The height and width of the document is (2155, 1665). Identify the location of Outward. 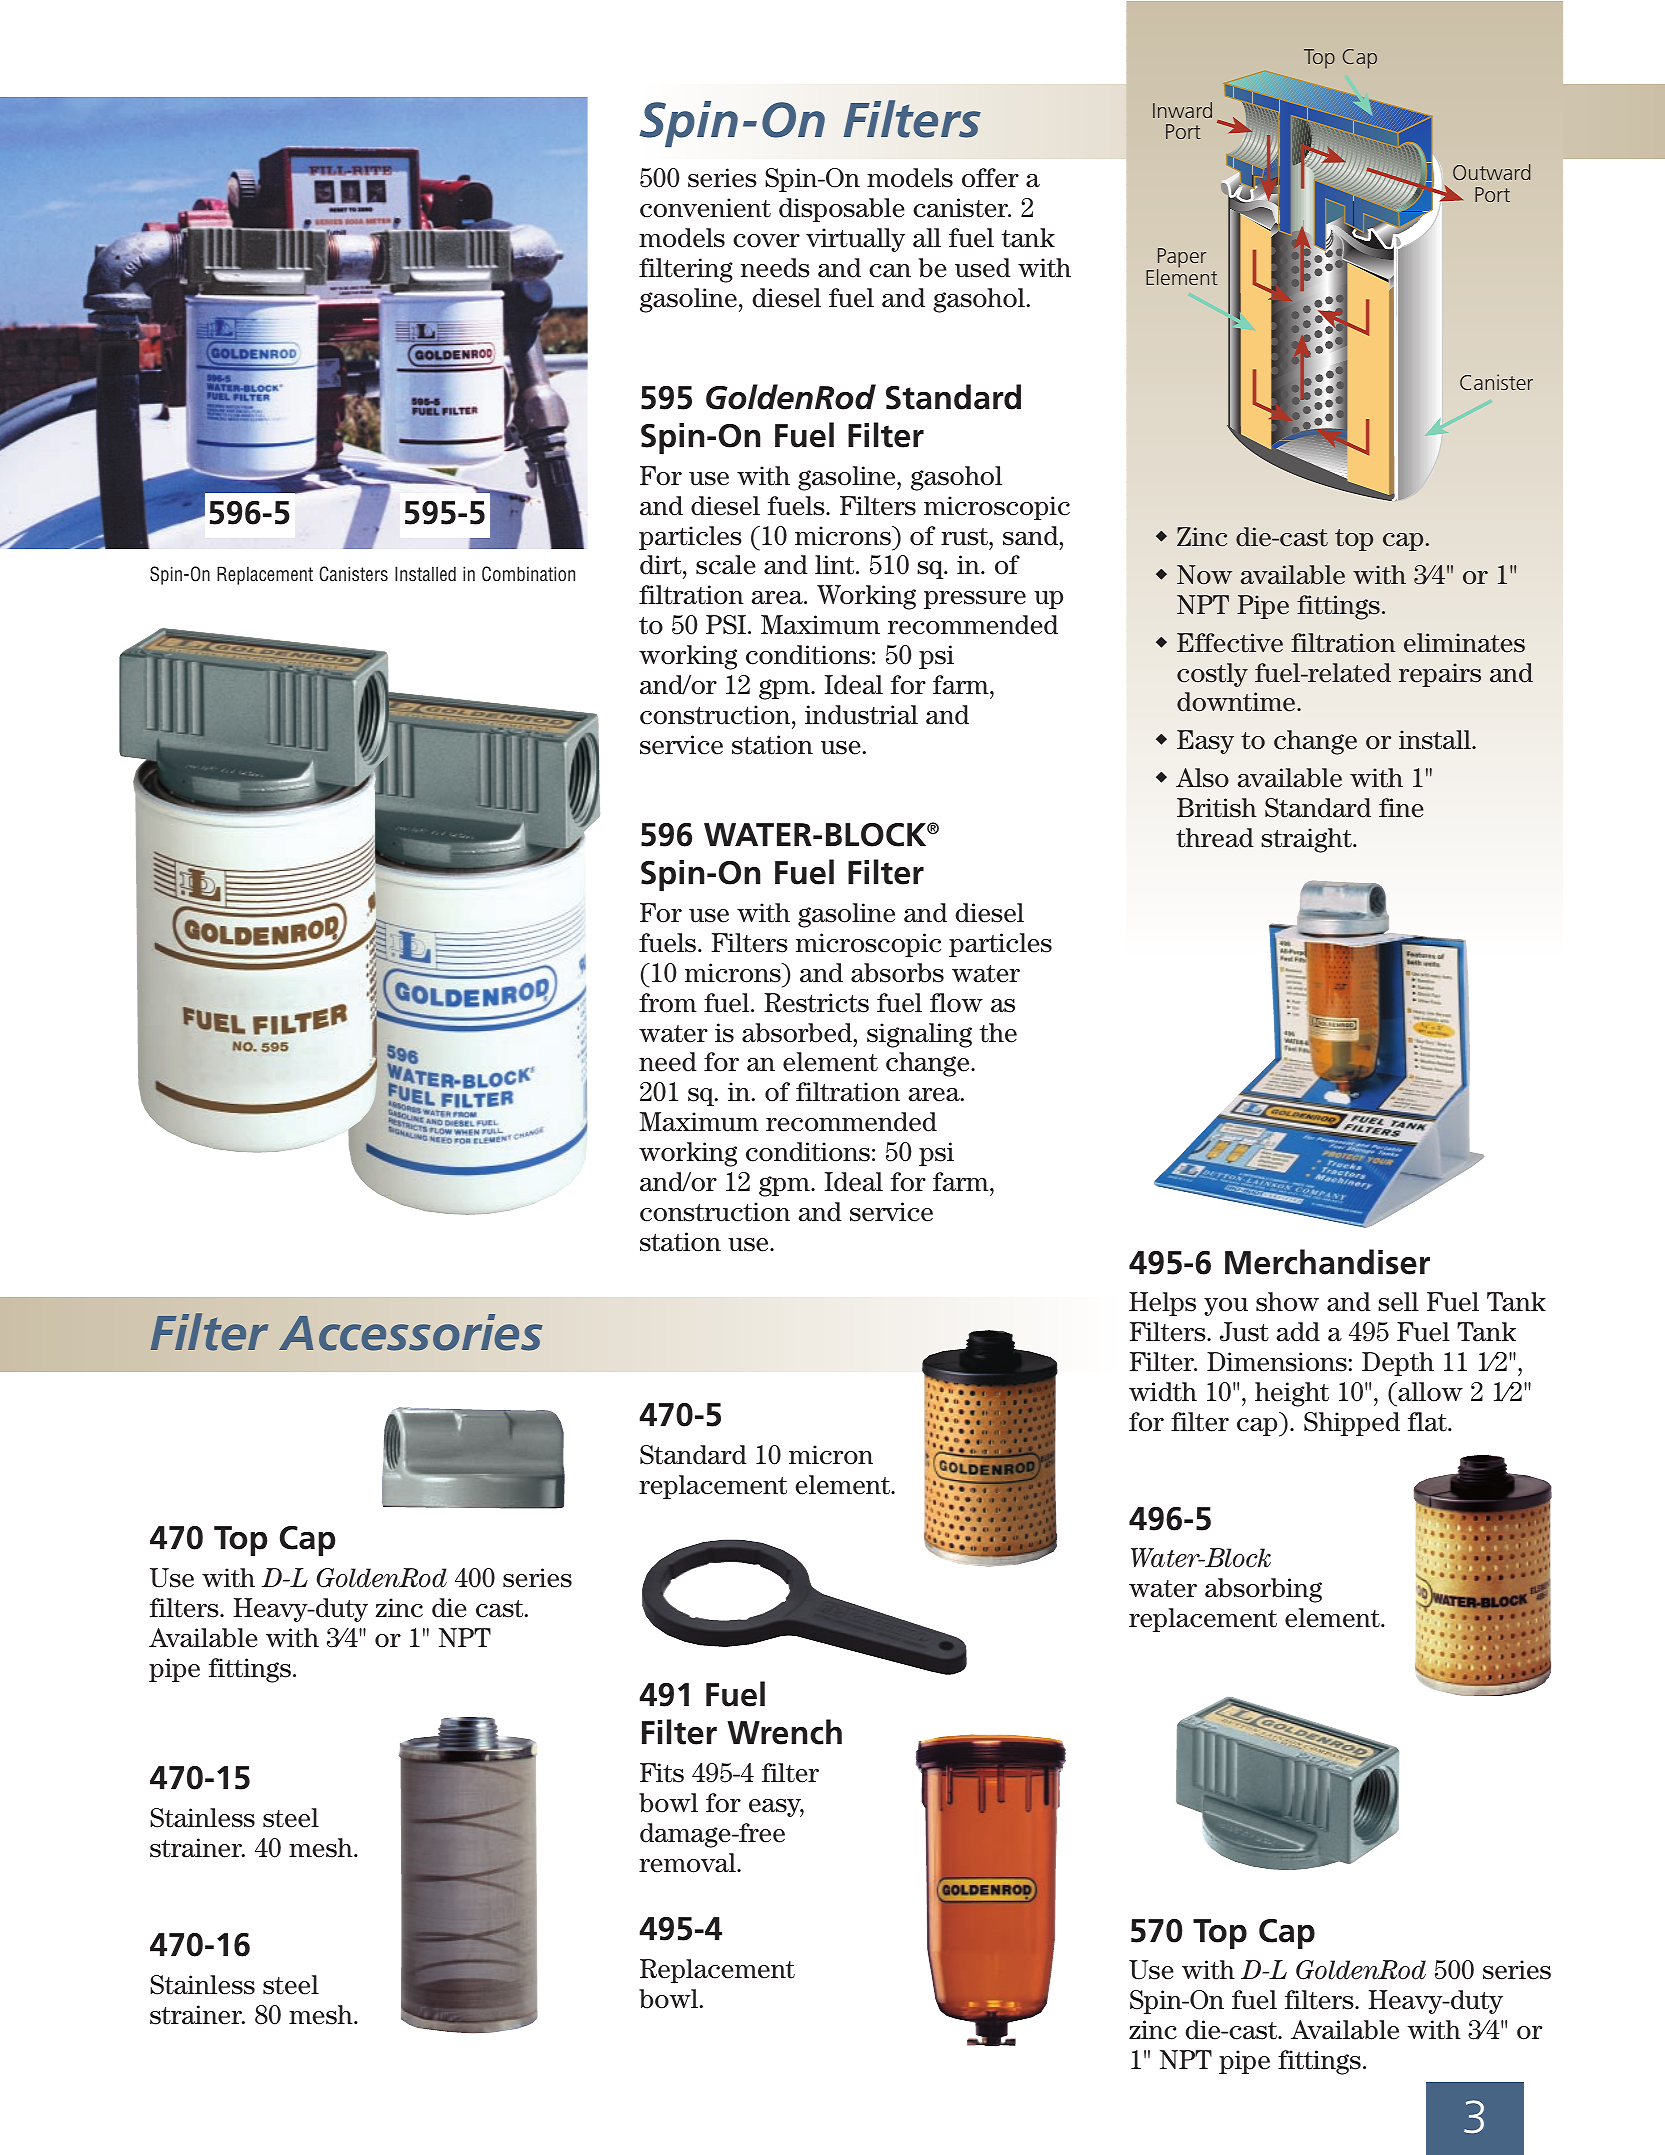
(1491, 172).
